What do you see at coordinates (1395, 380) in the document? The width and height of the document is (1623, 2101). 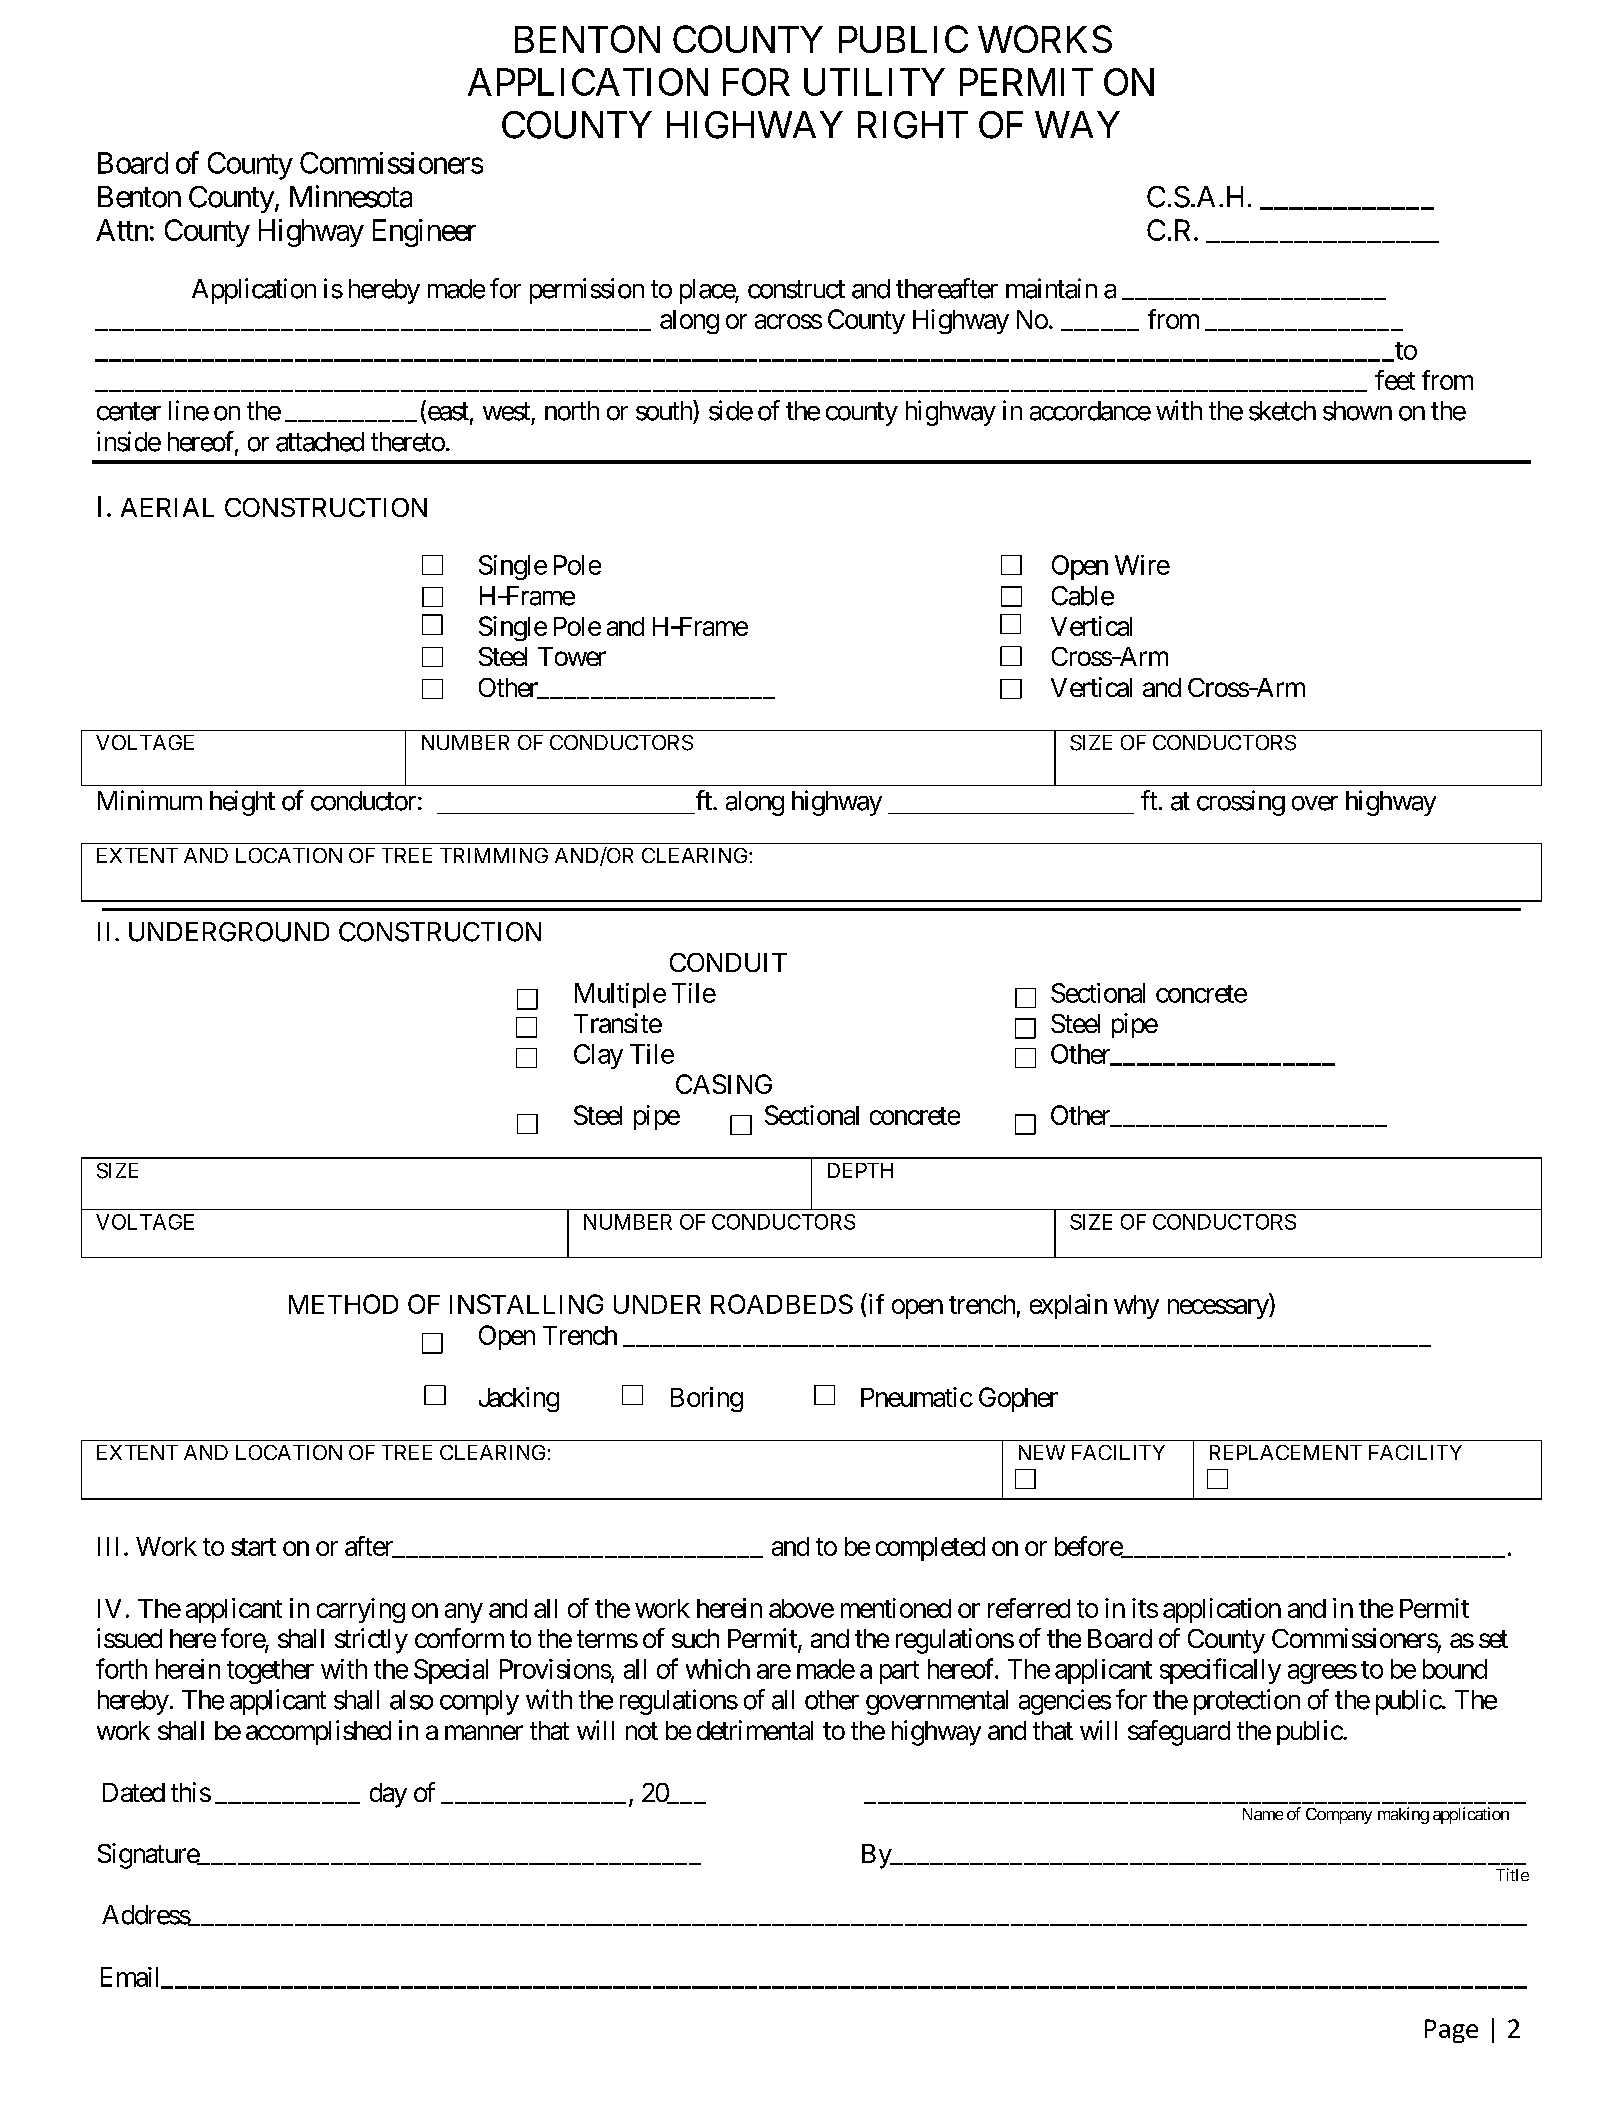 I see `feet` at bounding box center [1395, 380].
